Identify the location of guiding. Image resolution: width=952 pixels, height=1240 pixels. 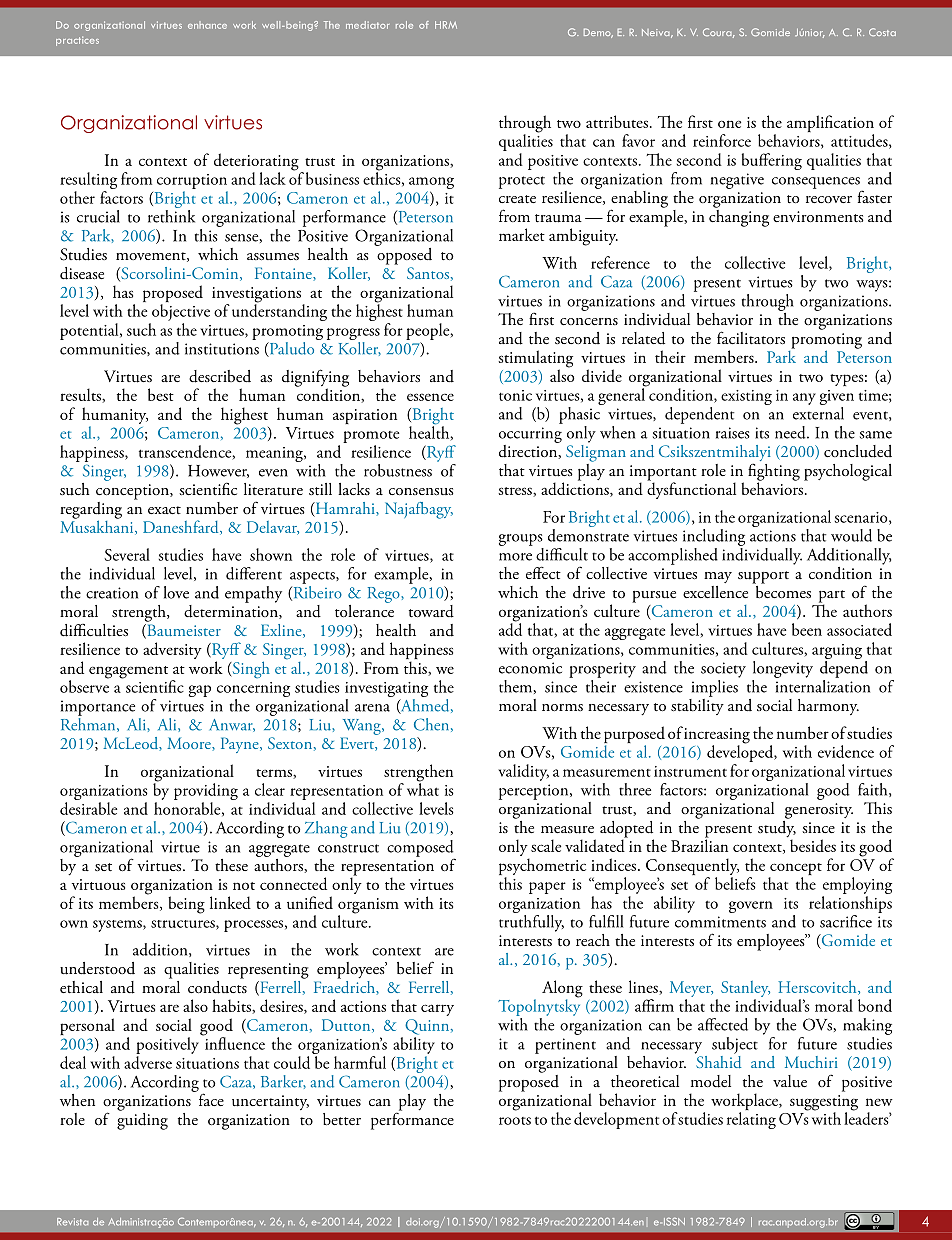
(142, 1120).
